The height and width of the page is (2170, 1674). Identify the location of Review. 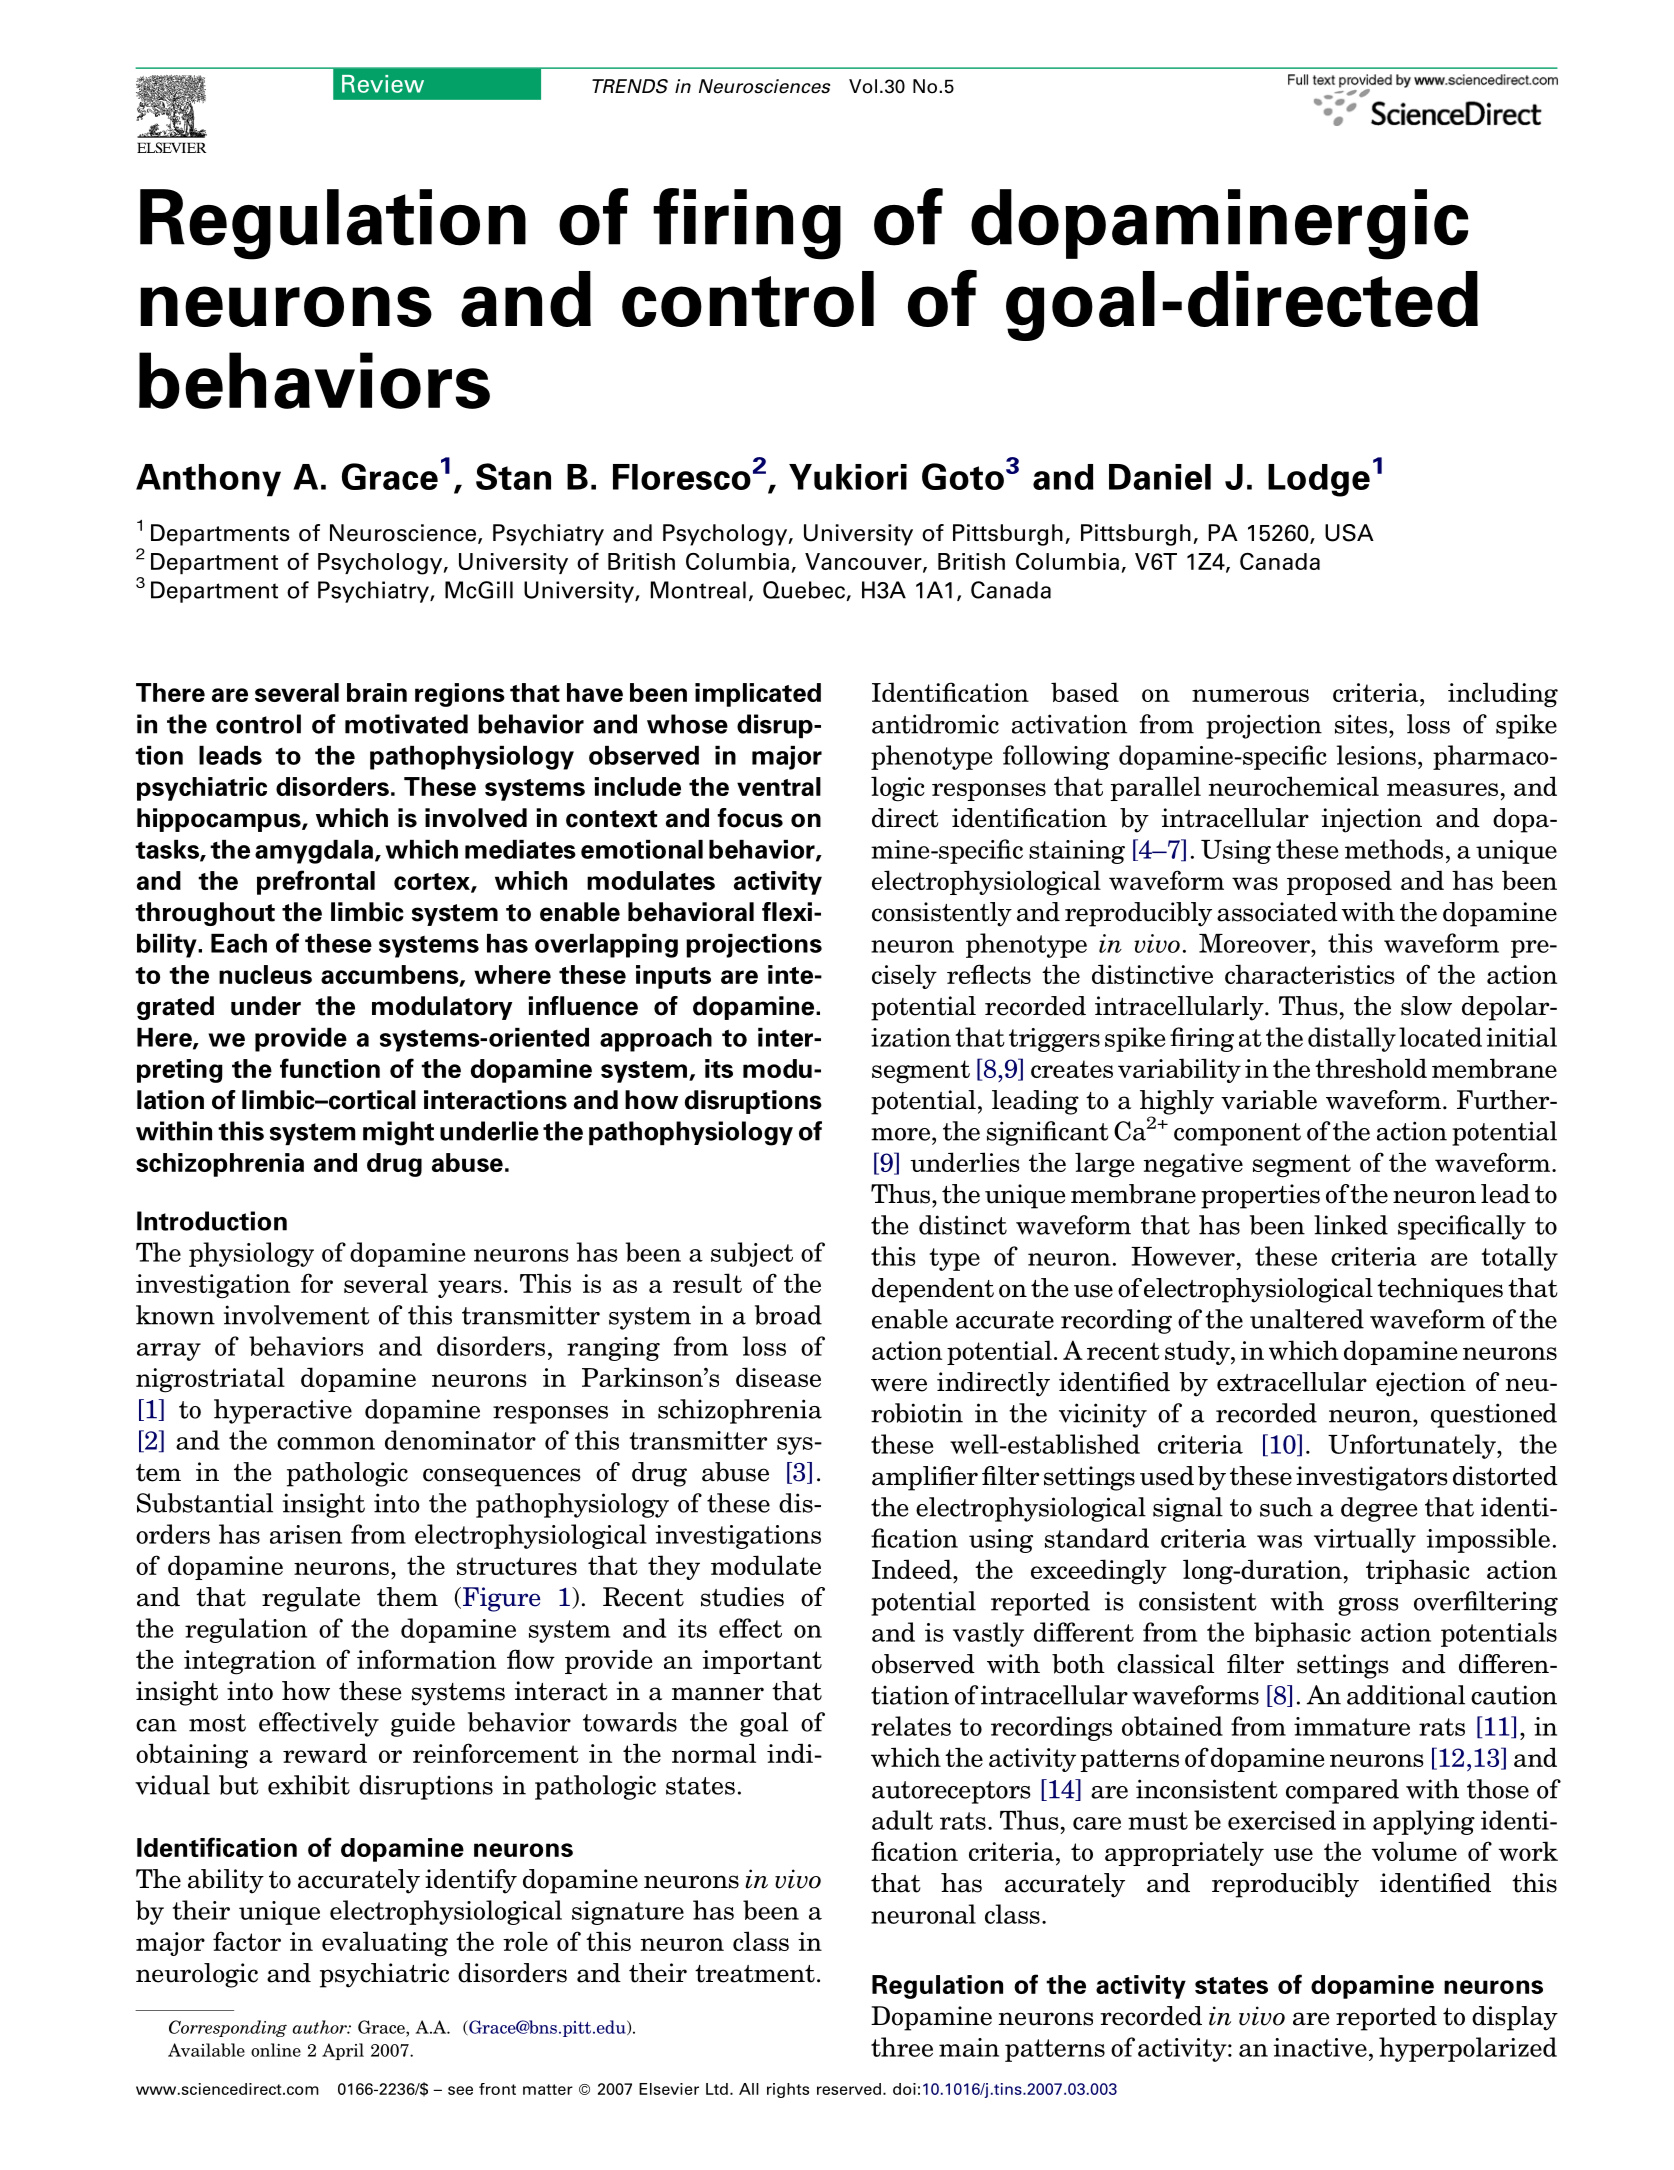
(383, 84).
